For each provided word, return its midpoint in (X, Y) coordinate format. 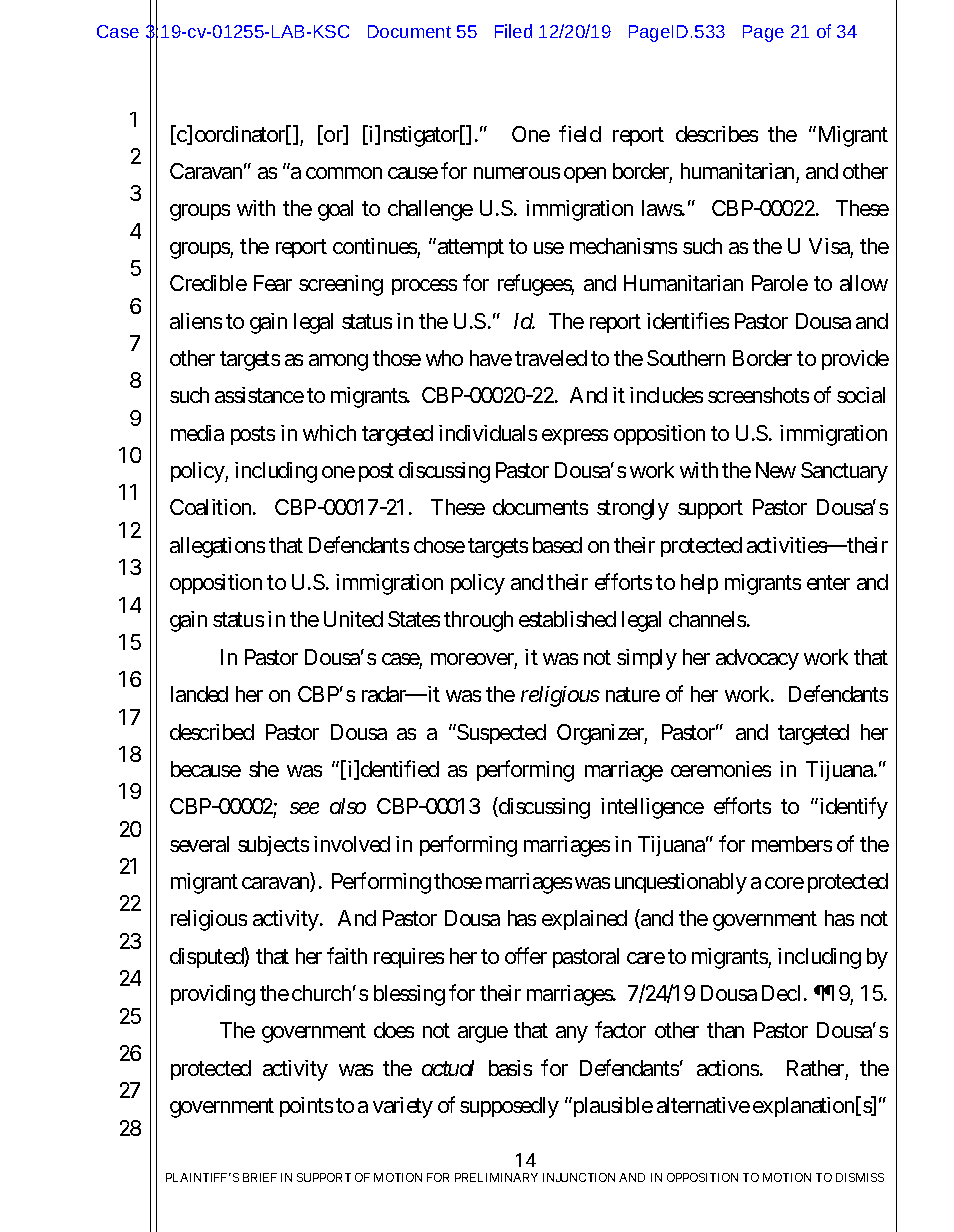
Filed (513, 31)
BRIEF (260, 1177)
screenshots (758, 395)
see (304, 808)
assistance (259, 395)
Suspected (500, 734)
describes (717, 134)
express (575, 437)
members (792, 844)
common (344, 173)
